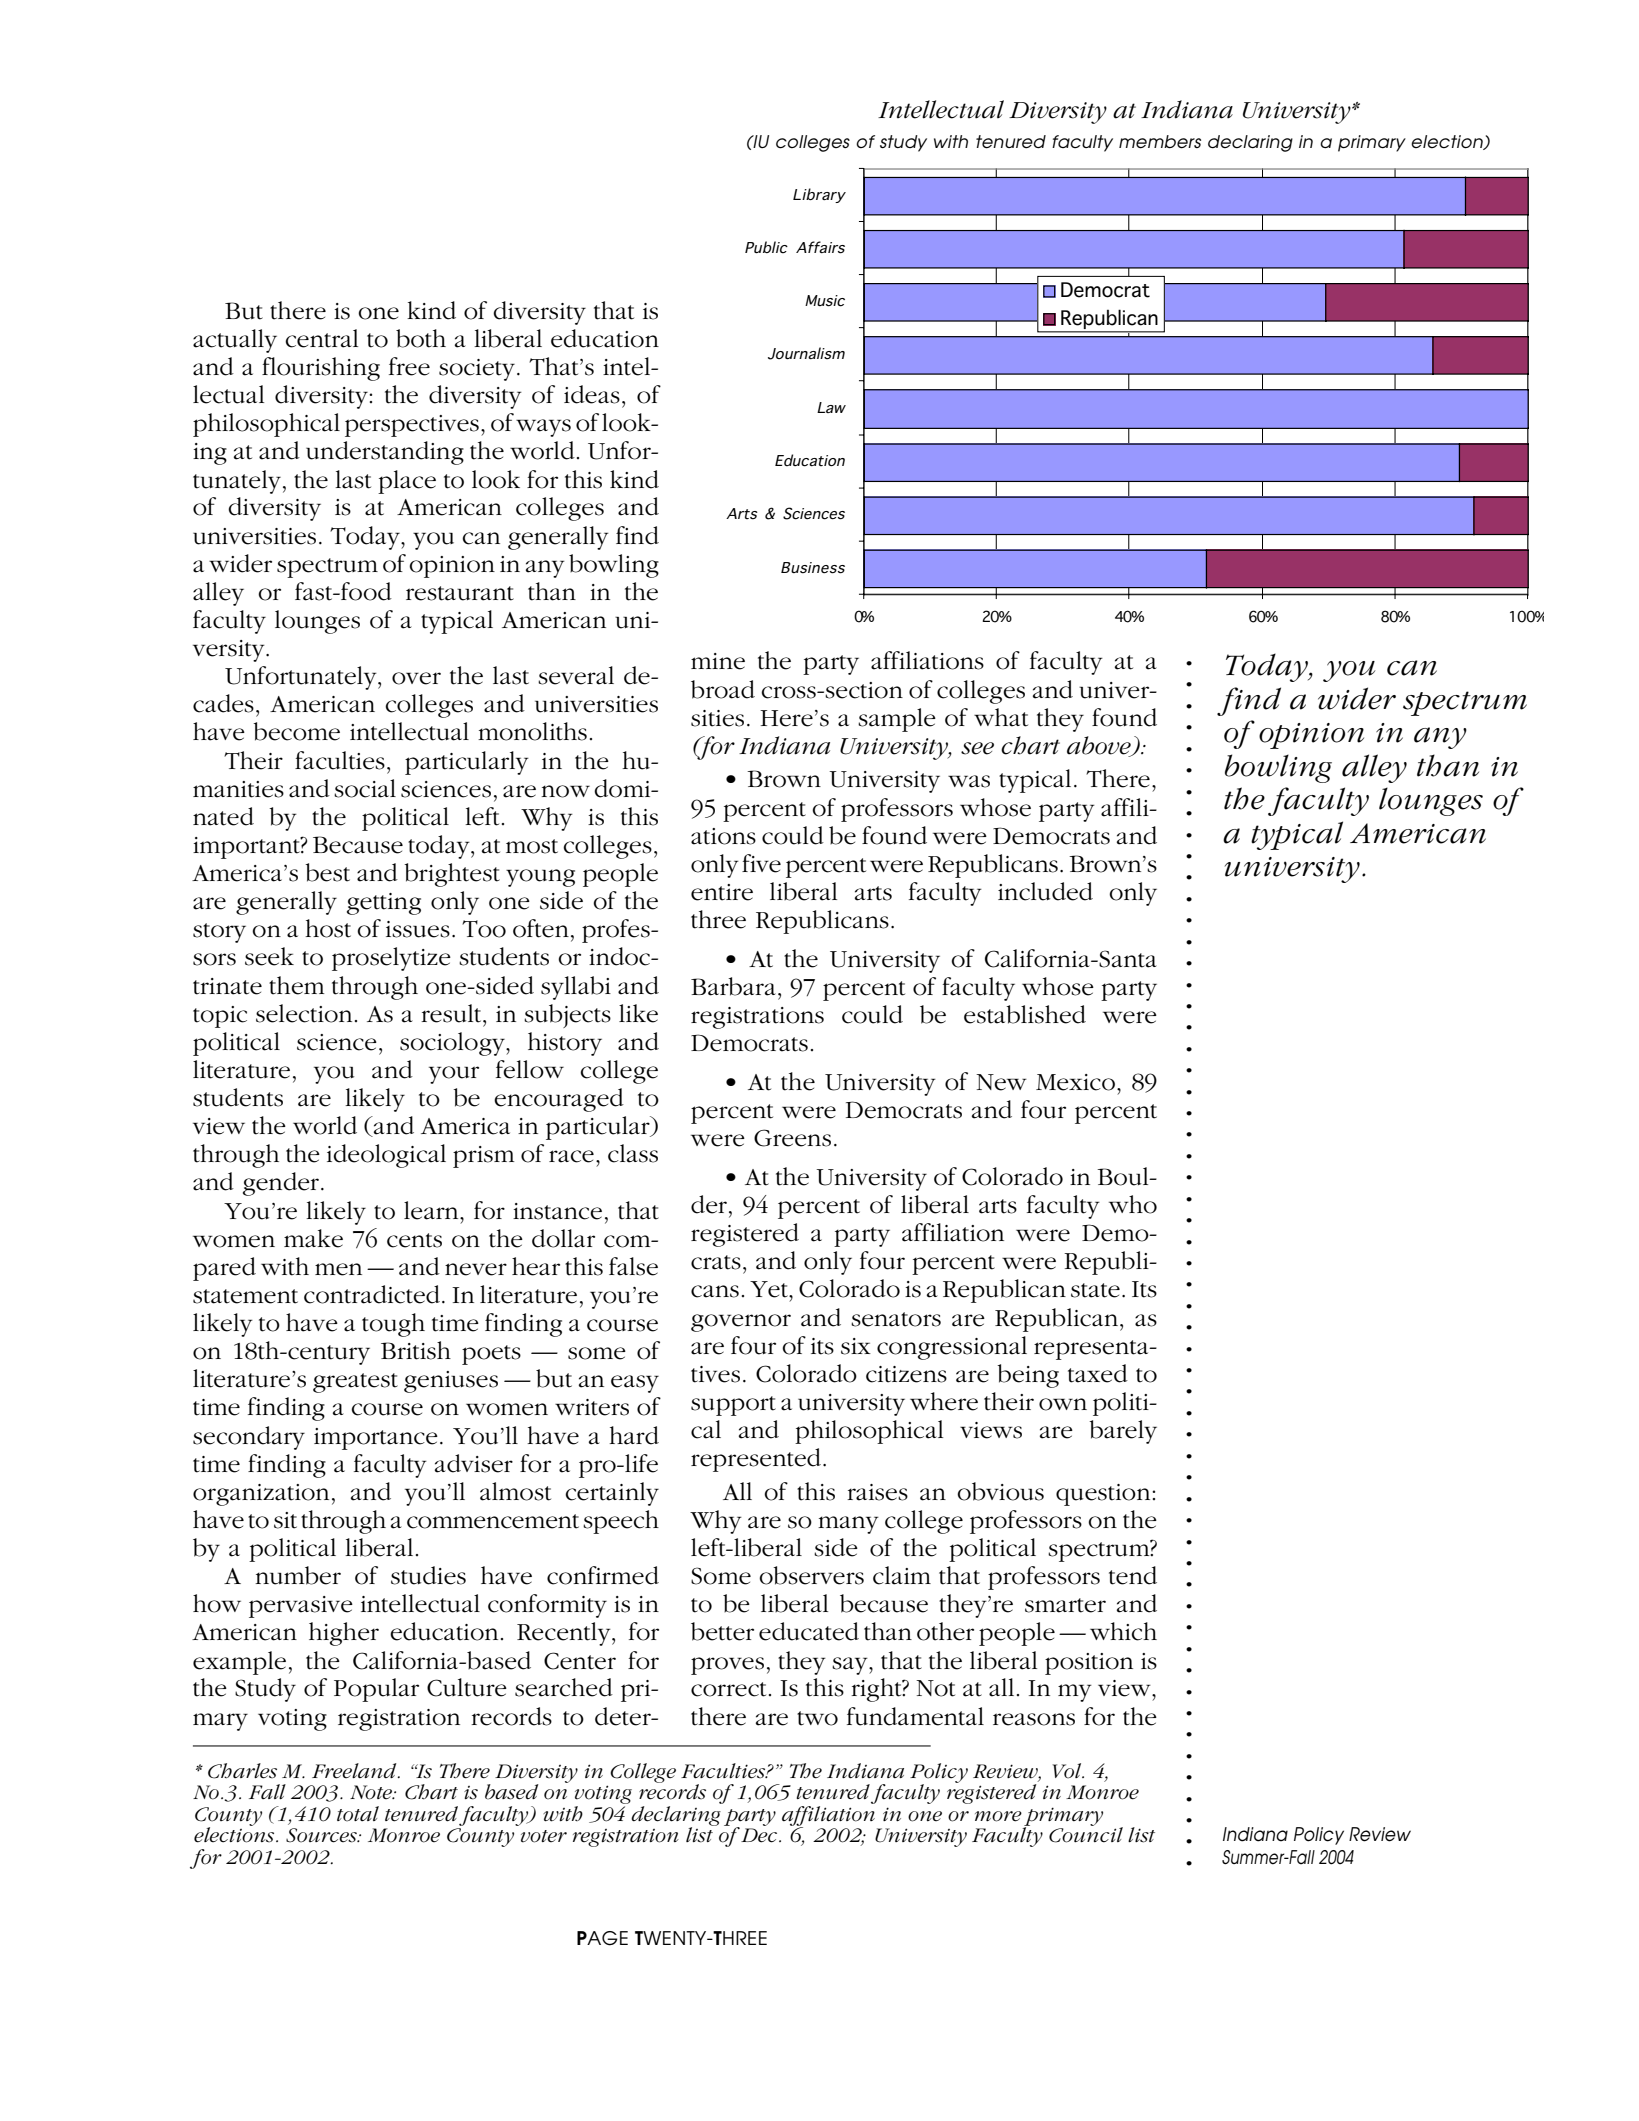 The width and height of the screenshot is (1639, 2121). Describe the element at coordinates (322, 1835) in the screenshot. I see `Sources` at that location.
